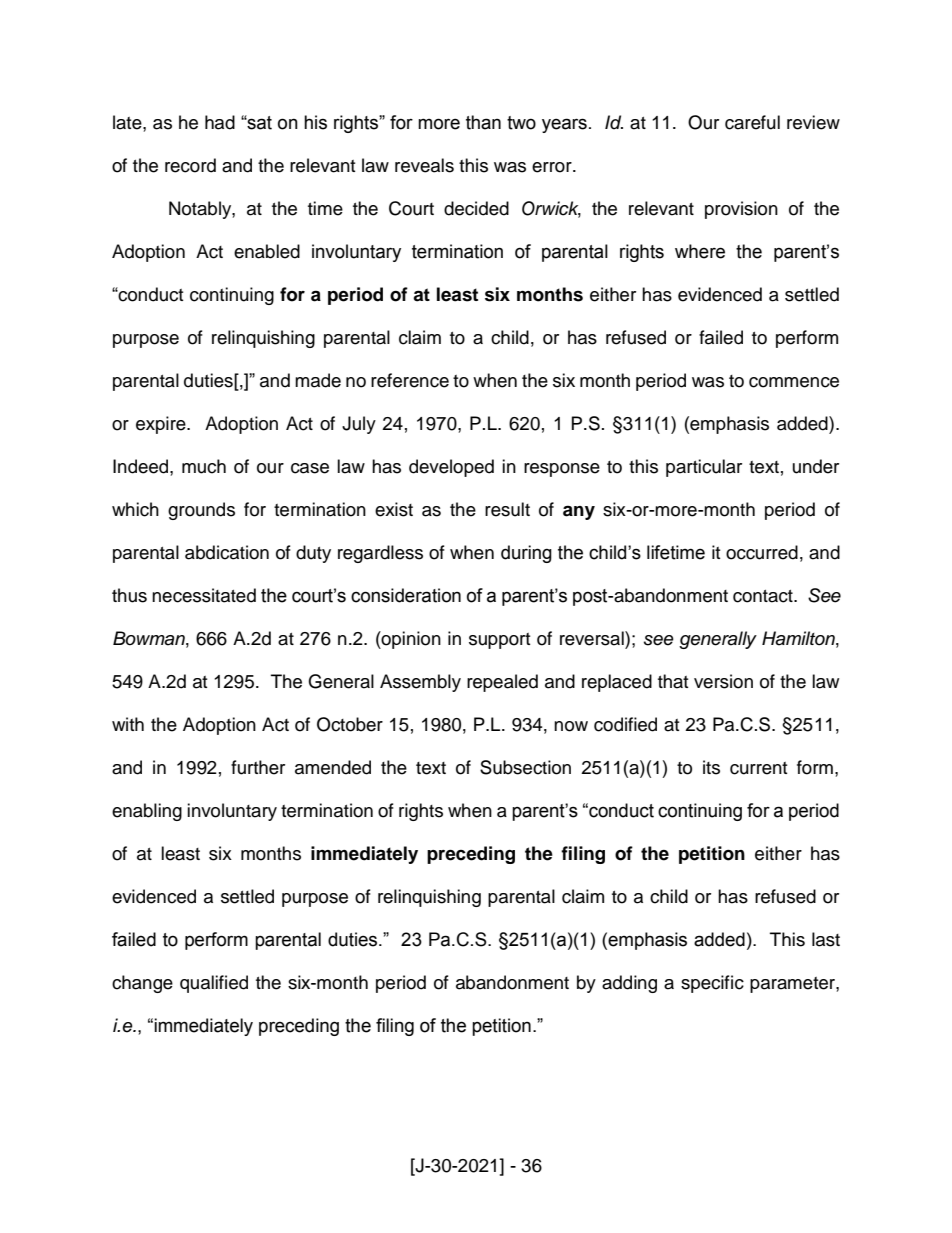 The width and height of the image is (952, 1233). What do you see at coordinates (700, 251) in the image?
I see `where` at bounding box center [700, 251].
